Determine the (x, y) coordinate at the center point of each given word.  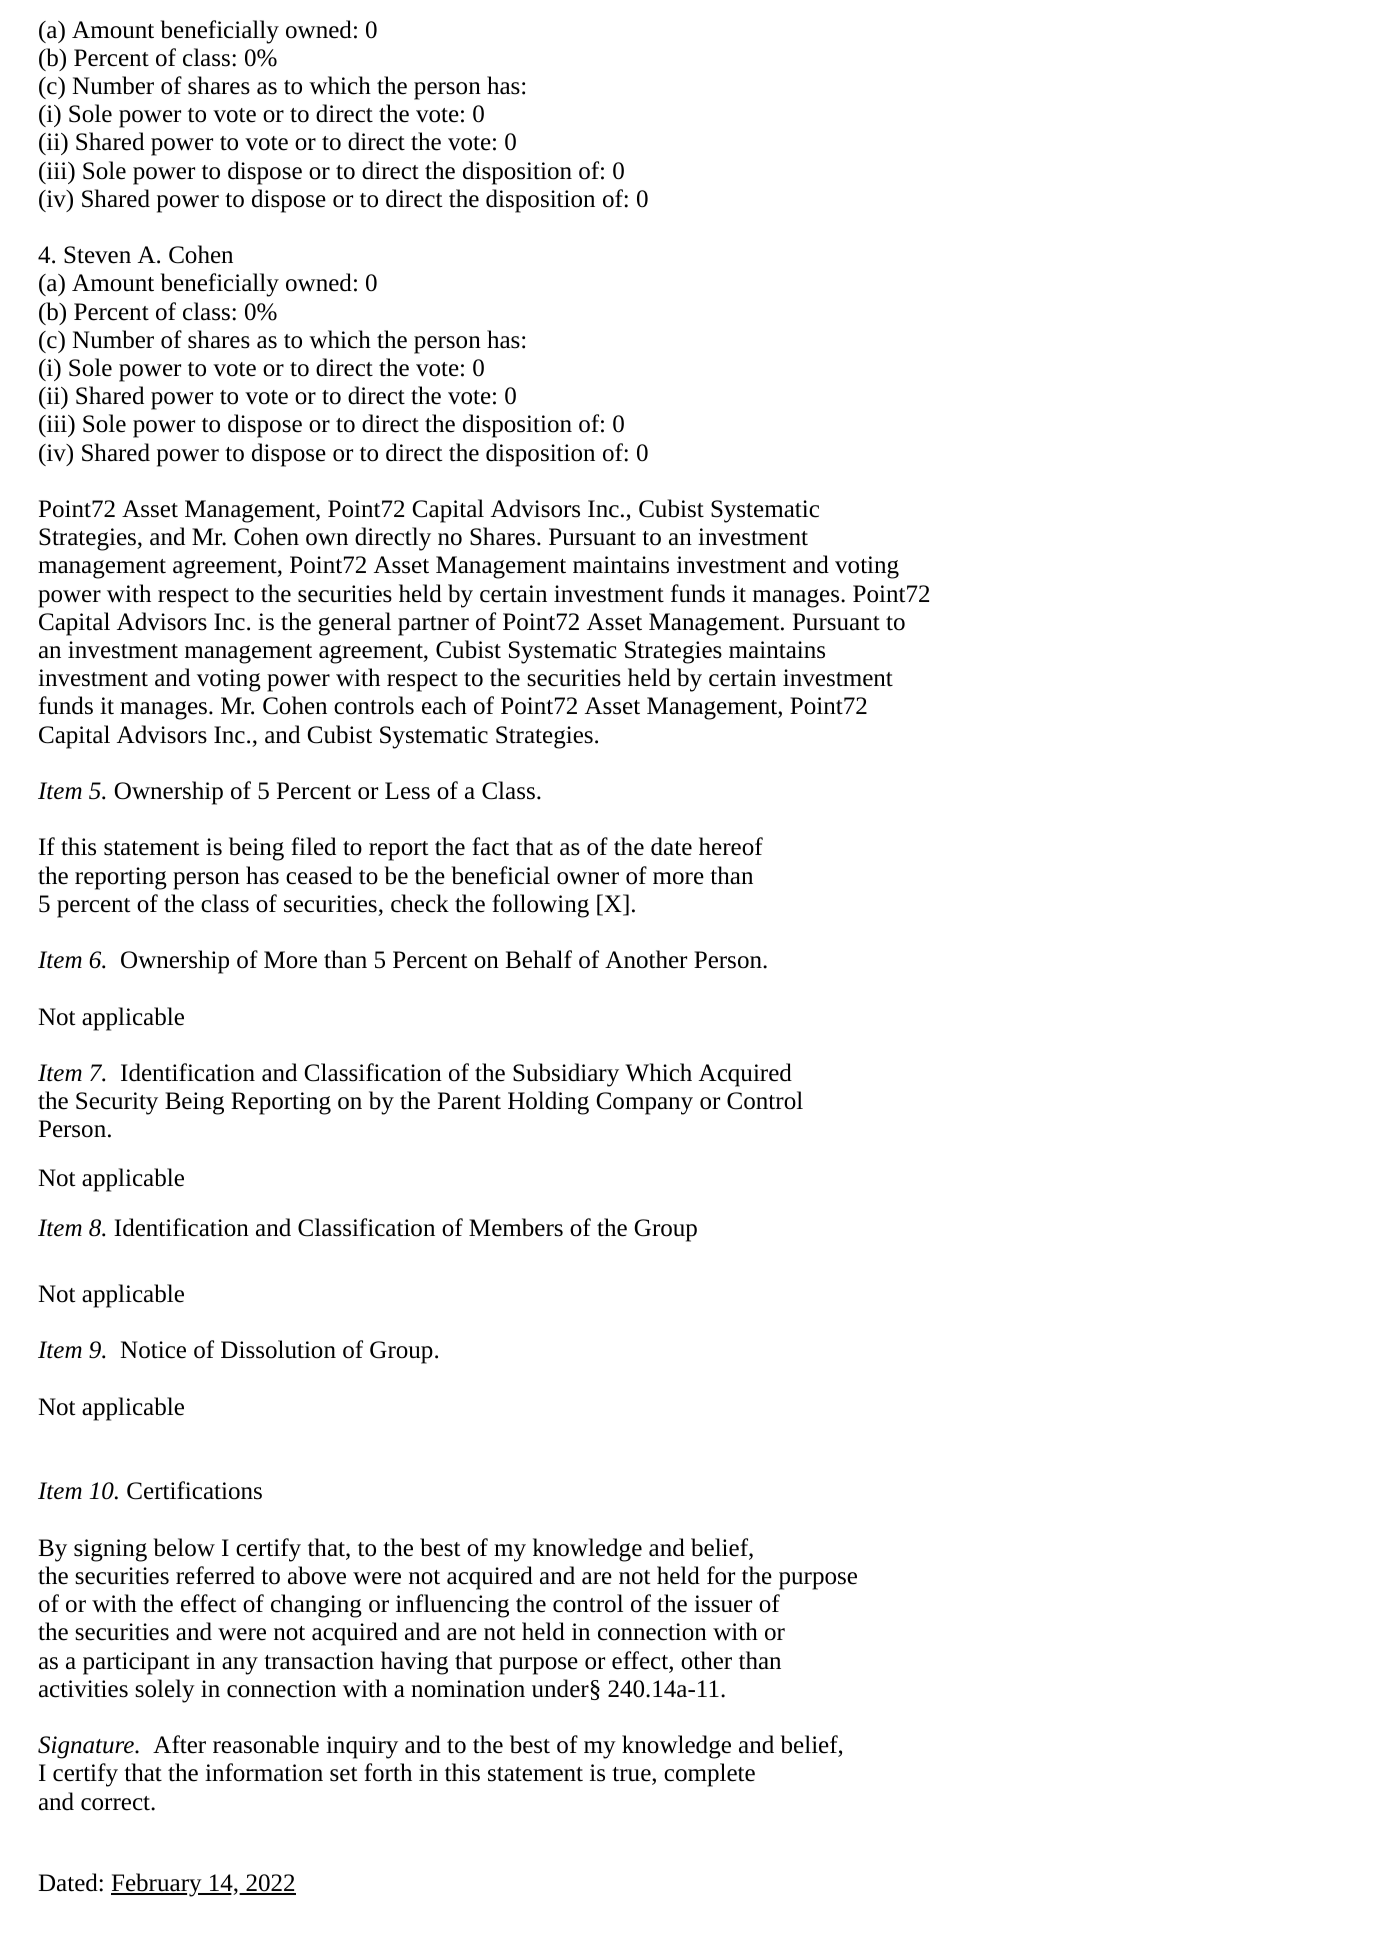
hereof (731, 846)
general (355, 624)
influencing (452, 1606)
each (444, 705)
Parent (469, 1101)
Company (645, 1103)
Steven (97, 255)
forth (388, 1772)
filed (313, 846)
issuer (723, 1604)
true (631, 1774)
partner (433, 626)
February (157, 1885)
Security (117, 1103)
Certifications (194, 1490)
